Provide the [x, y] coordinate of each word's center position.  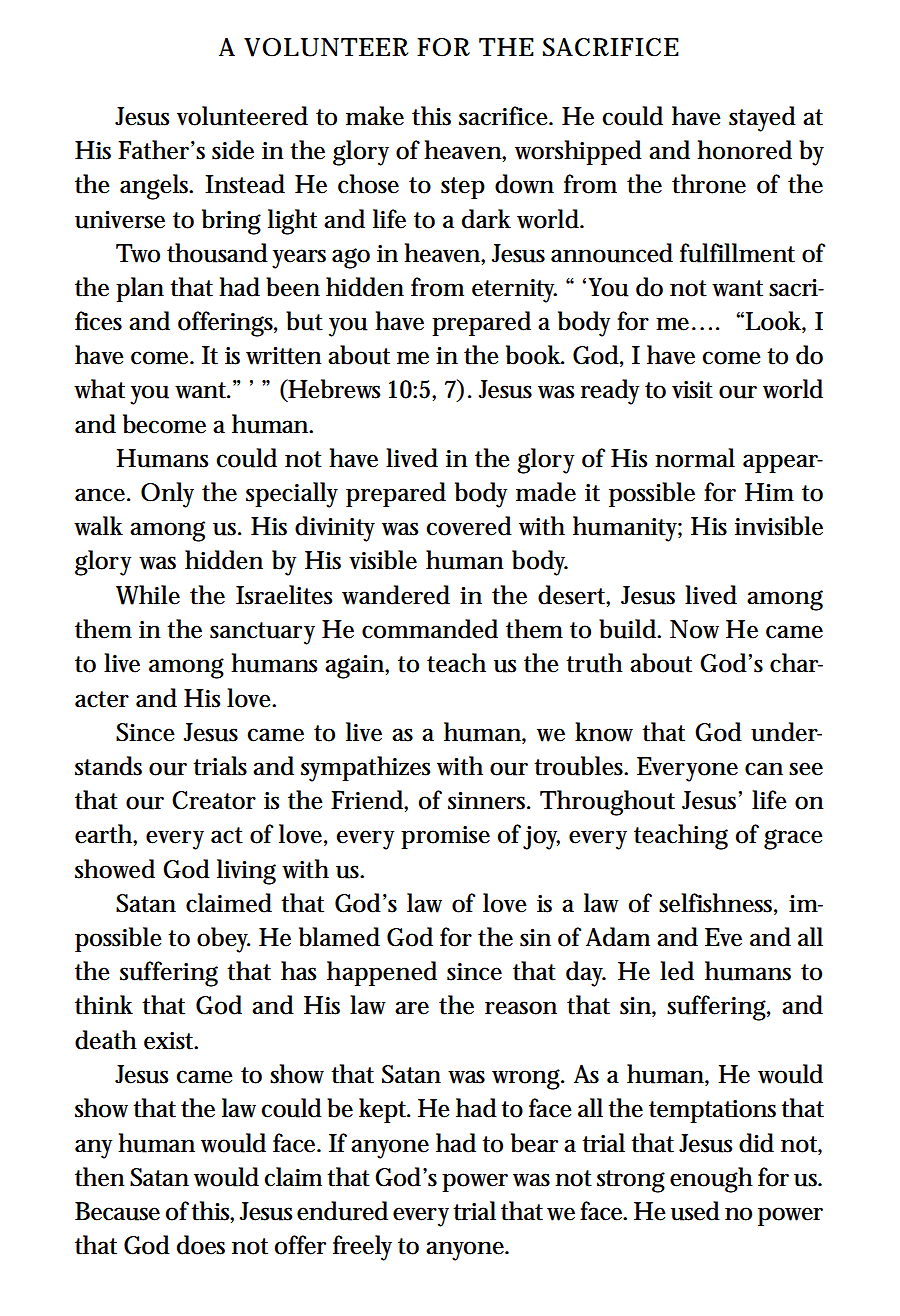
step [463, 188]
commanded [430, 629]
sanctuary [262, 633]
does [201, 1245]
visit [692, 390]
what [99, 389]
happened [382, 973]
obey [223, 940]
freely [362, 1248]
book [535, 355]
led [677, 971]
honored [744, 150]
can [764, 769]
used [695, 1211]
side [233, 150]
